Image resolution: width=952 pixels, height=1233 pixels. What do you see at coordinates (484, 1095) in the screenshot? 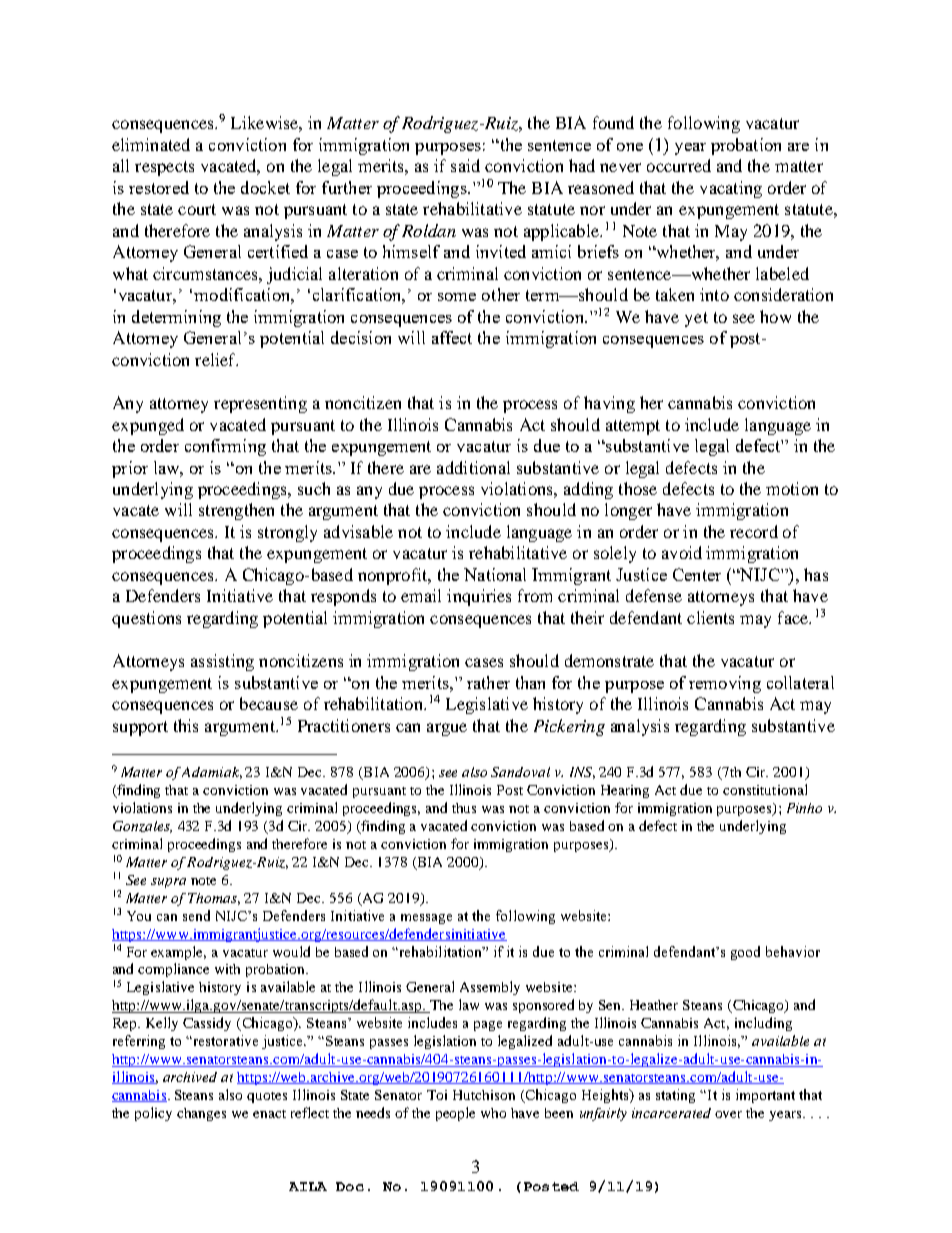
I see `Hutchison` at bounding box center [484, 1095].
